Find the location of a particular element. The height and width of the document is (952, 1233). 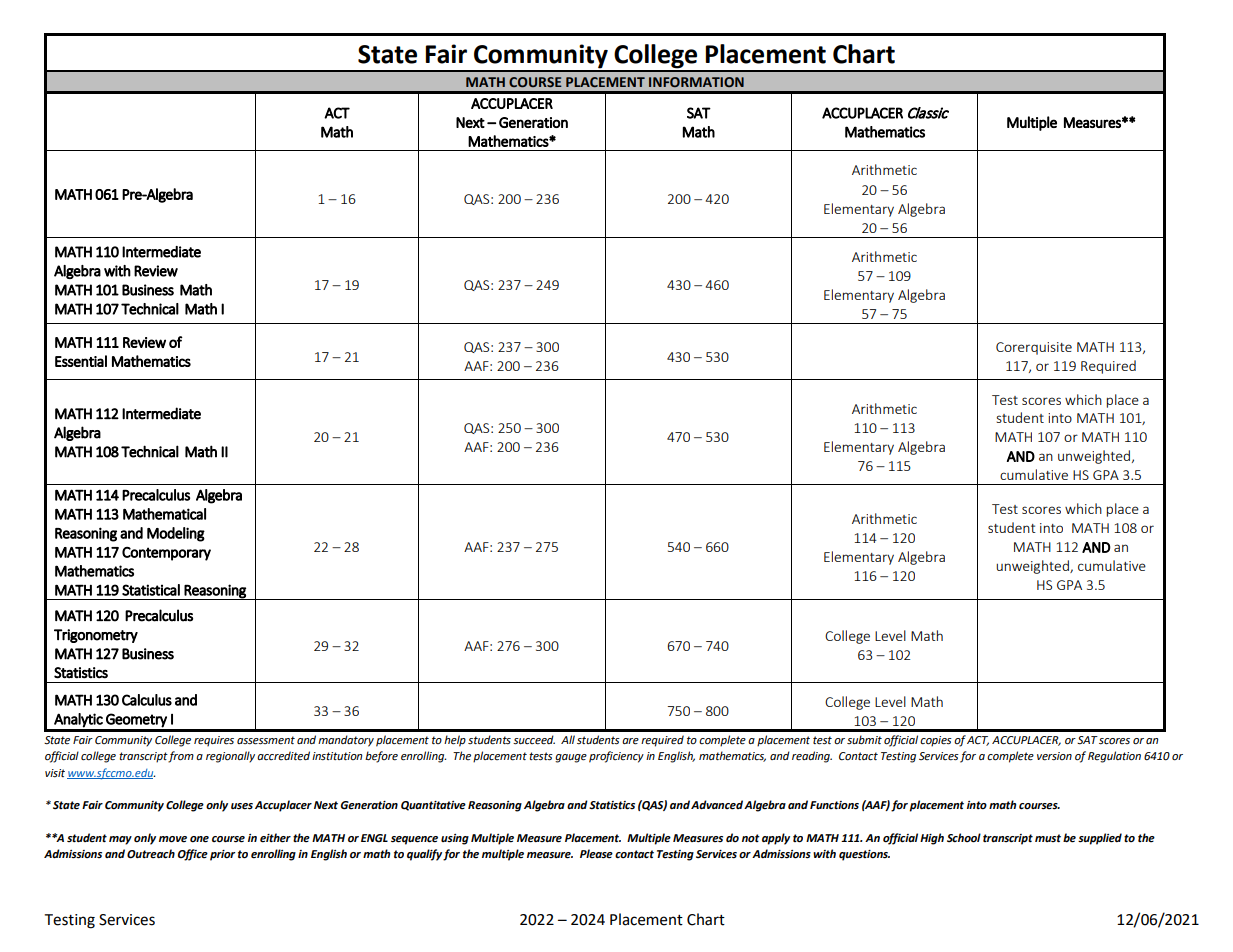

move is located at coordinates (173, 839).
